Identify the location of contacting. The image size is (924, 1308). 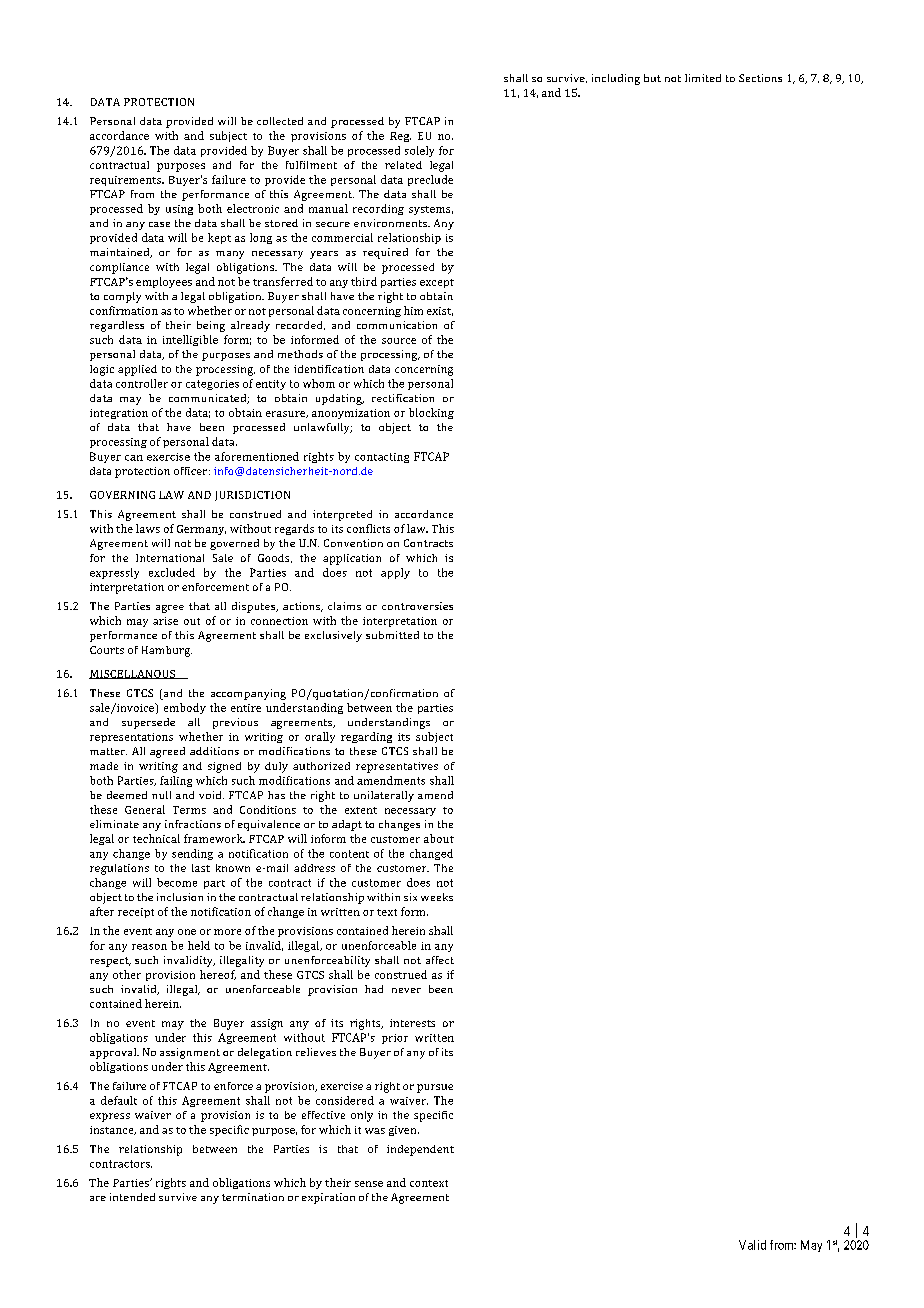
(382, 458).
